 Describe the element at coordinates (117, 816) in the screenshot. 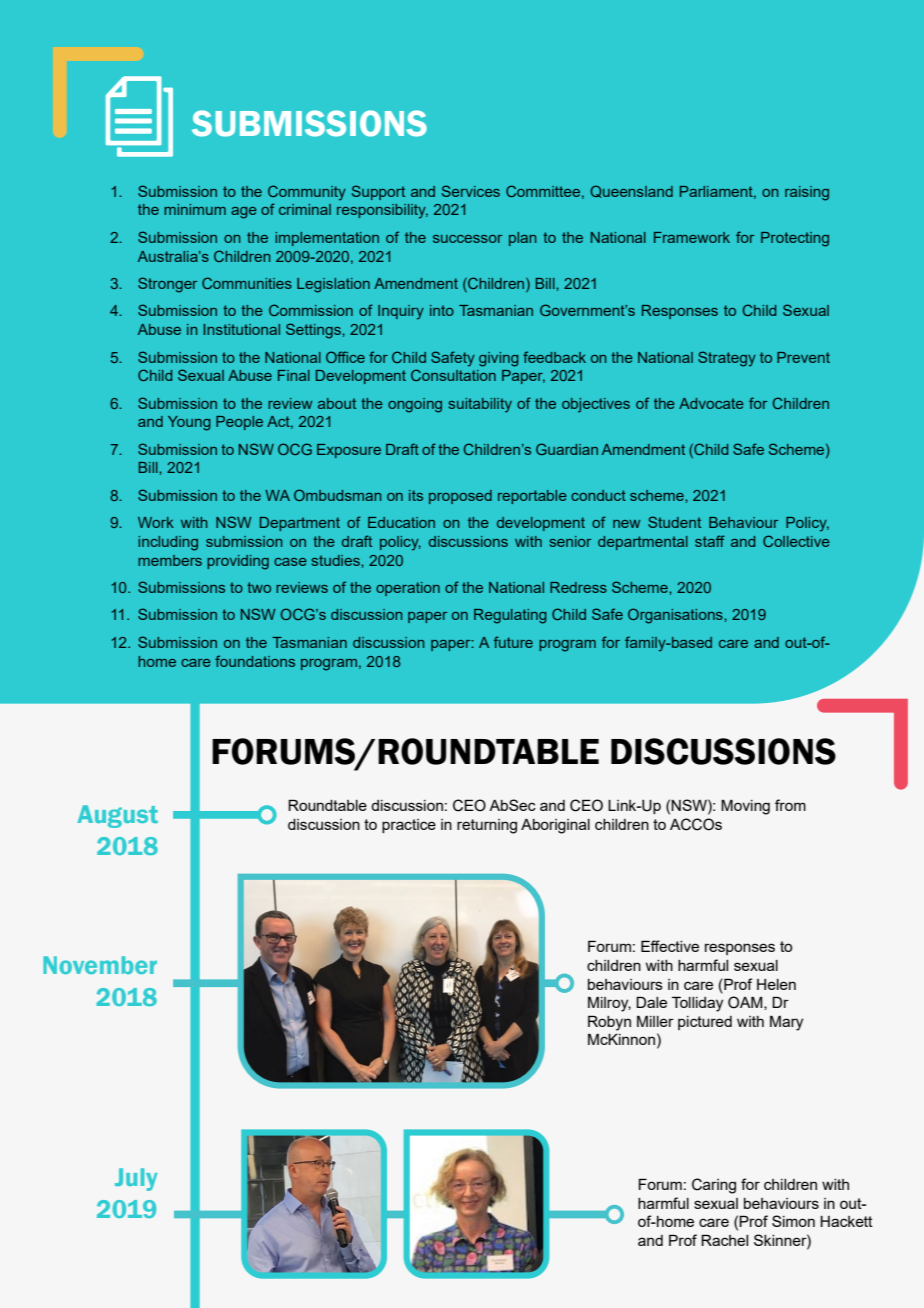

I see `August` at that location.
